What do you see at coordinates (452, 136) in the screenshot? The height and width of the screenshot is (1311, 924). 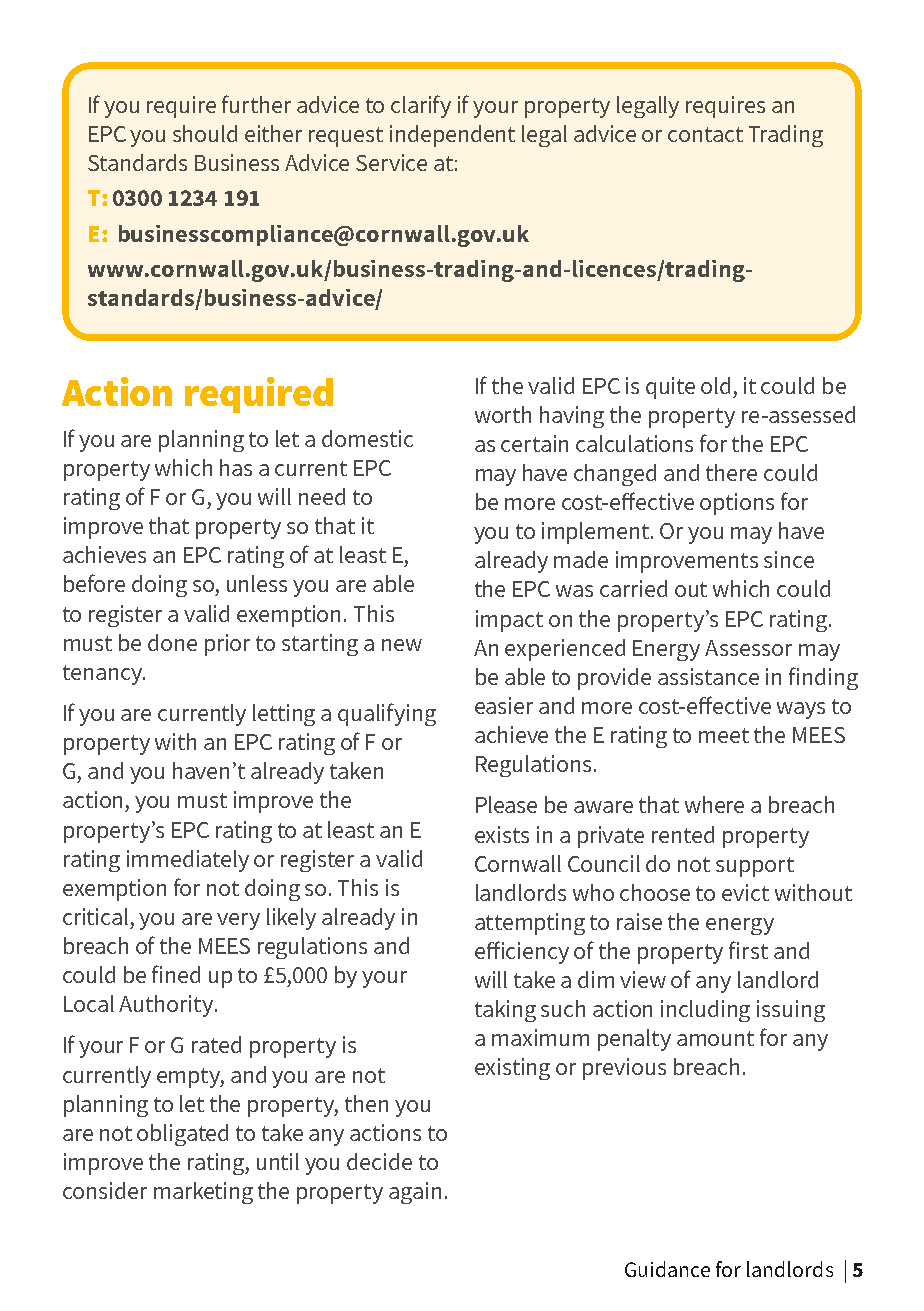 I see `independent` at bounding box center [452, 136].
